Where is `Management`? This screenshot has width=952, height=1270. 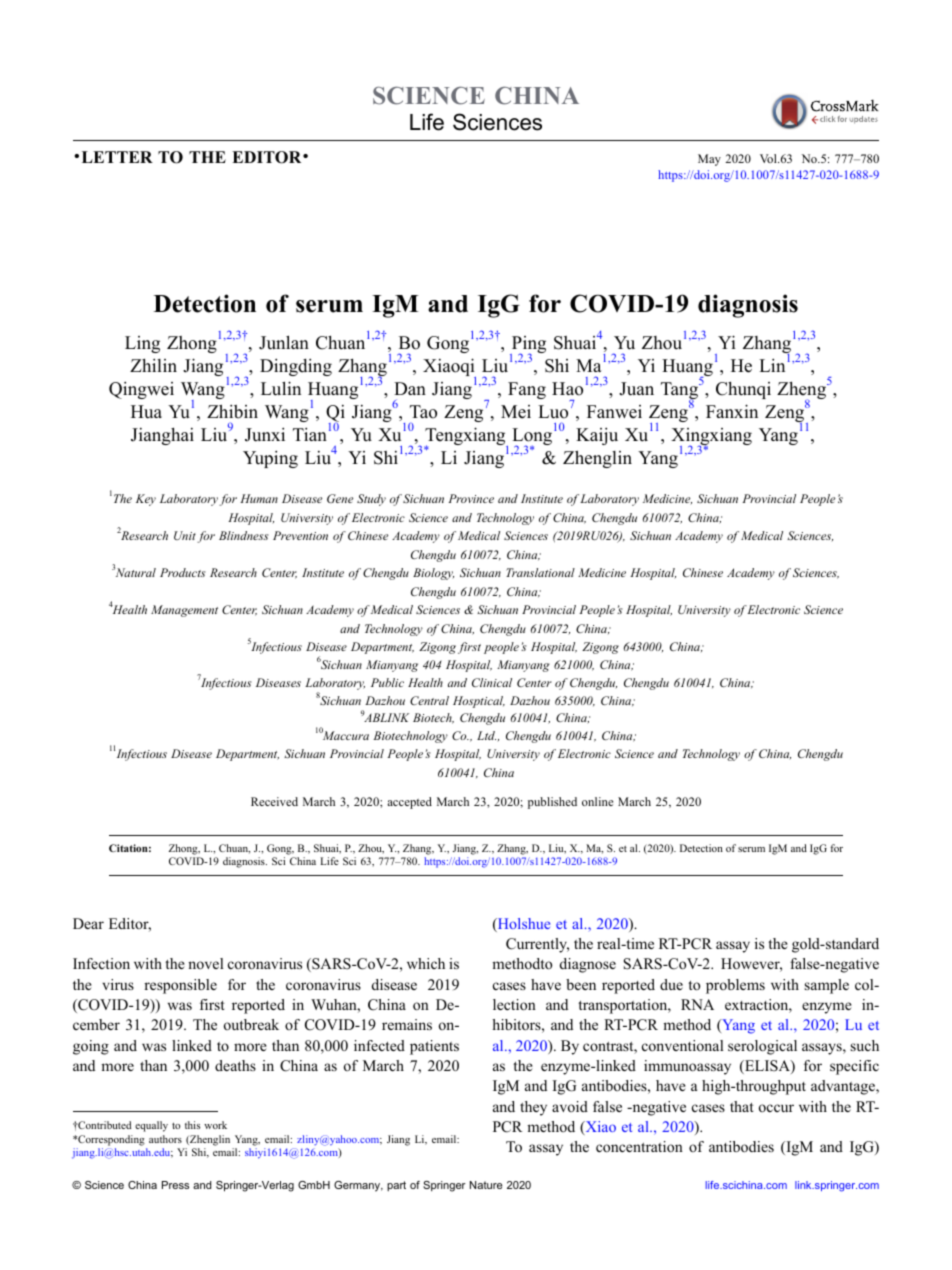
Management is located at coordinates (184, 611).
